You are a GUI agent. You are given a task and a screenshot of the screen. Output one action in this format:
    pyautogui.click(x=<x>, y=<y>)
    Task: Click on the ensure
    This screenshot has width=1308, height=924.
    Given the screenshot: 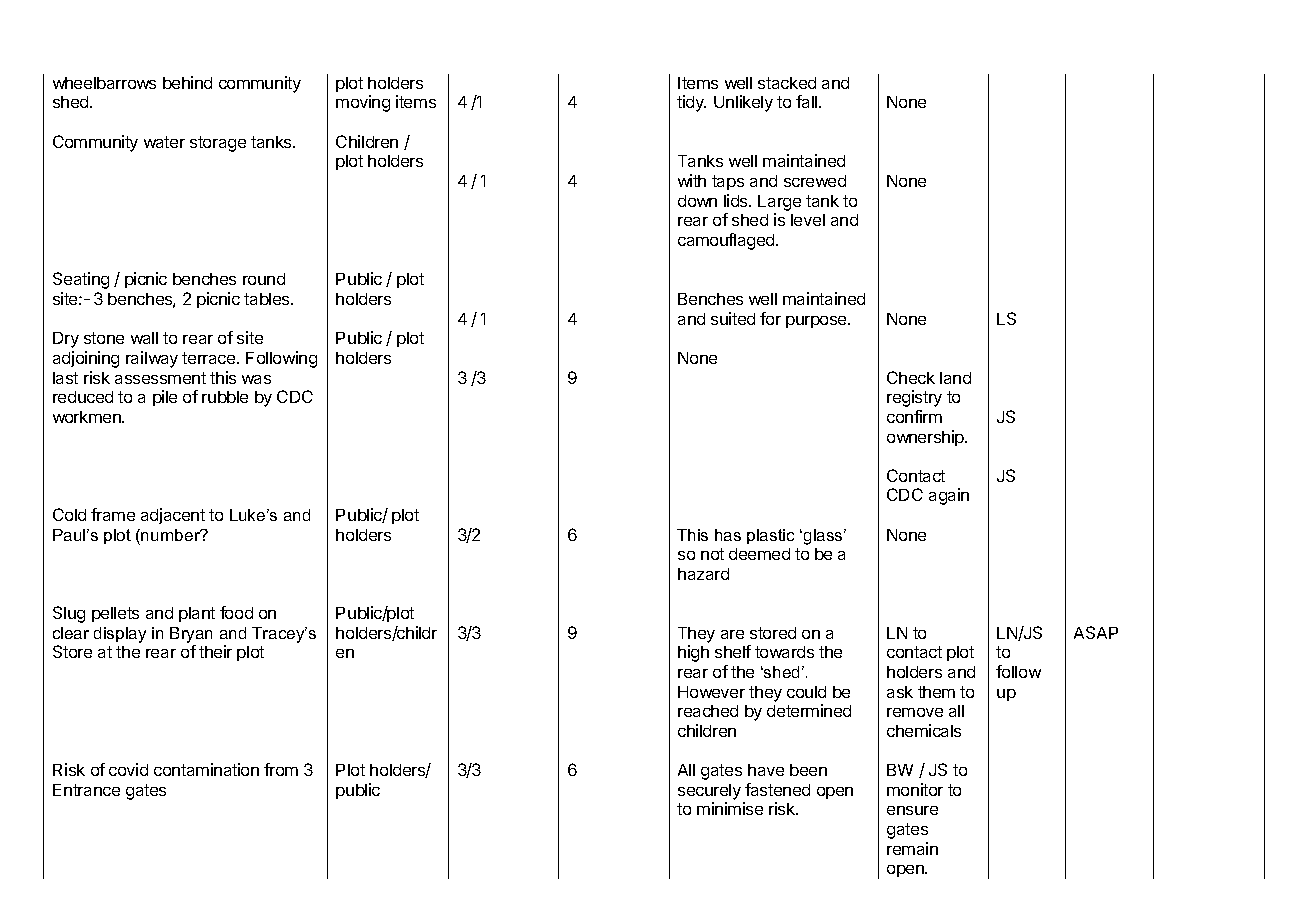 What is the action you would take?
    pyautogui.click(x=912, y=810)
